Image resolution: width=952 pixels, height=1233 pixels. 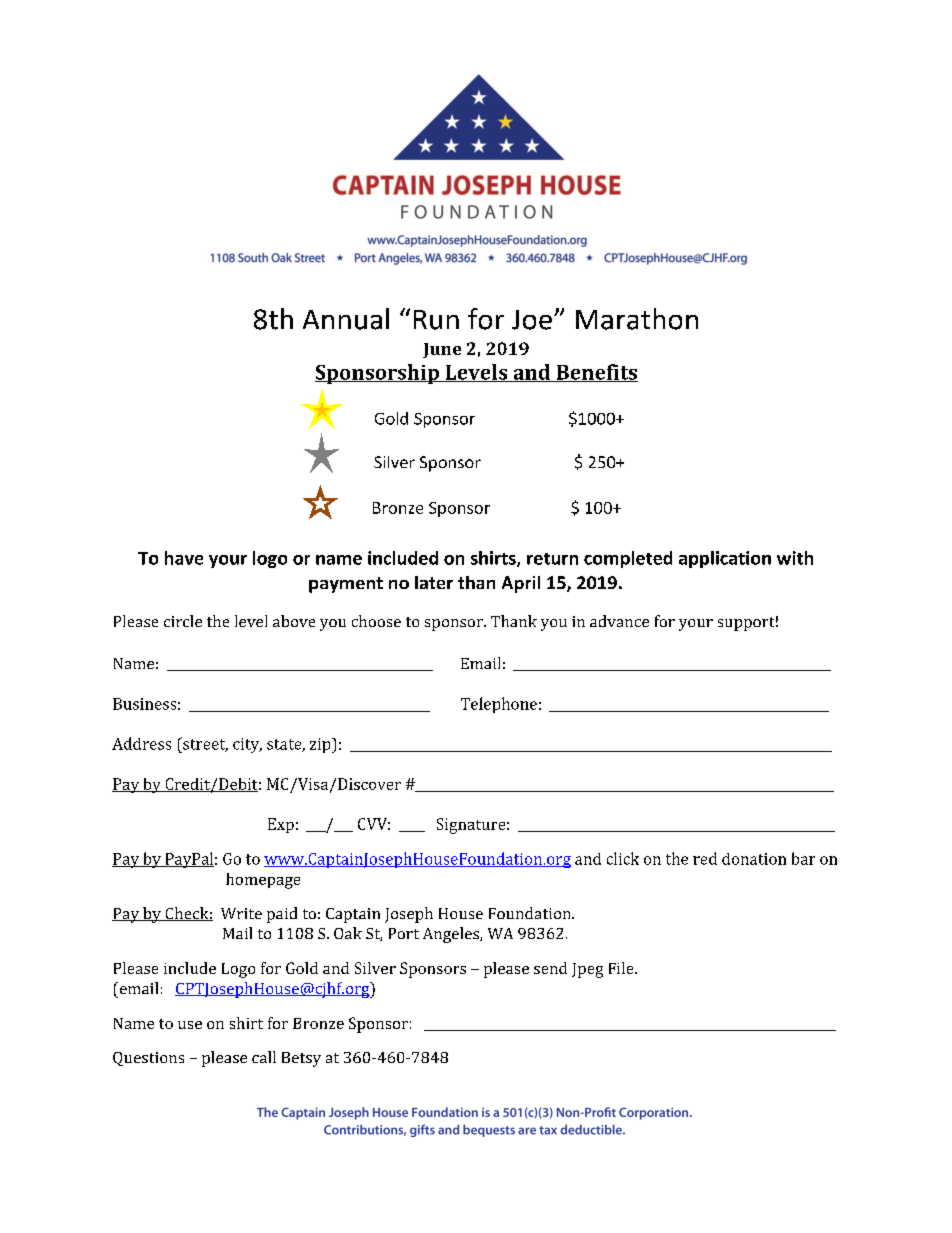 What do you see at coordinates (346, 319) in the image?
I see `Annual` at bounding box center [346, 319].
